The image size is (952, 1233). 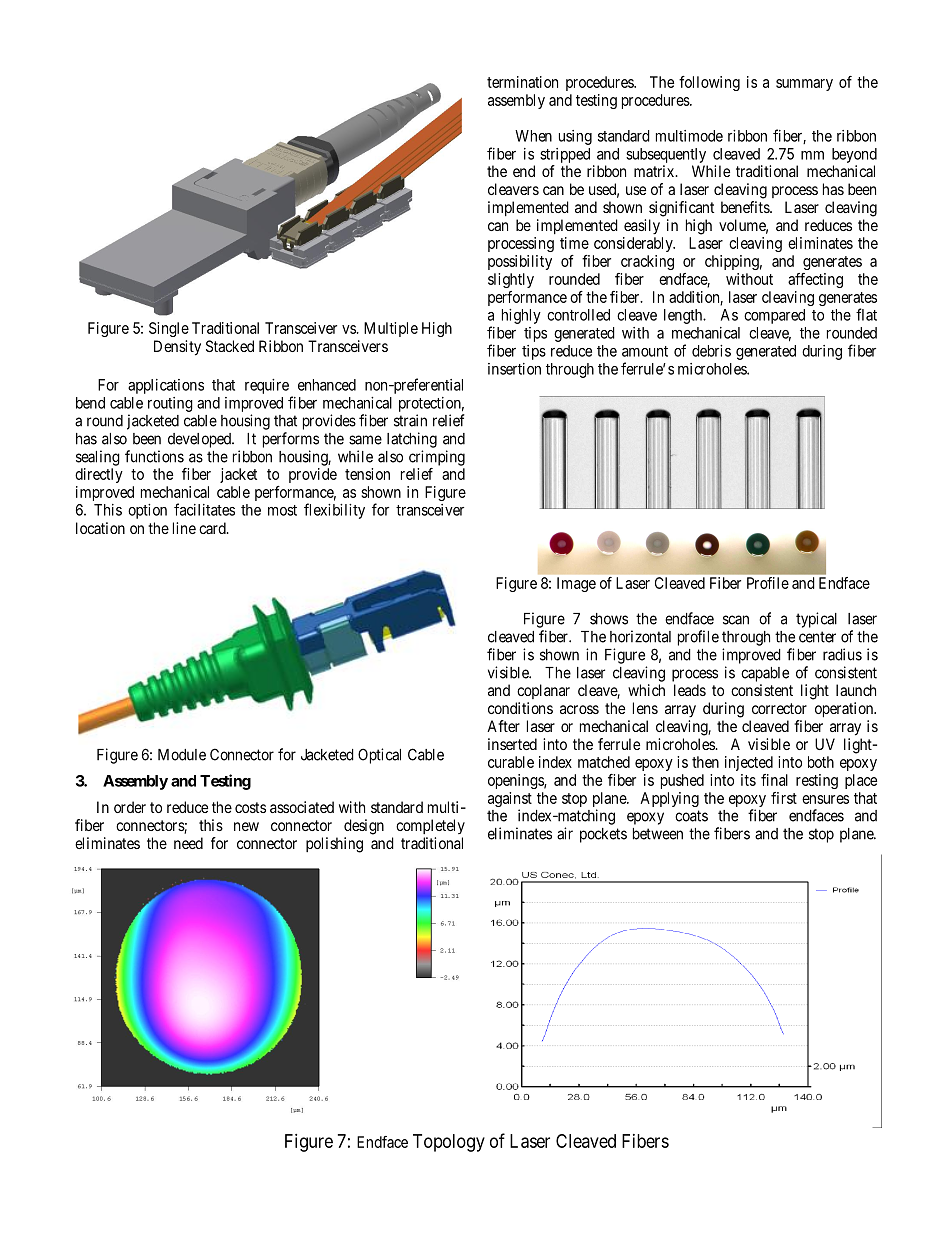 I want to click on scan, so click(x=736, y=620).
